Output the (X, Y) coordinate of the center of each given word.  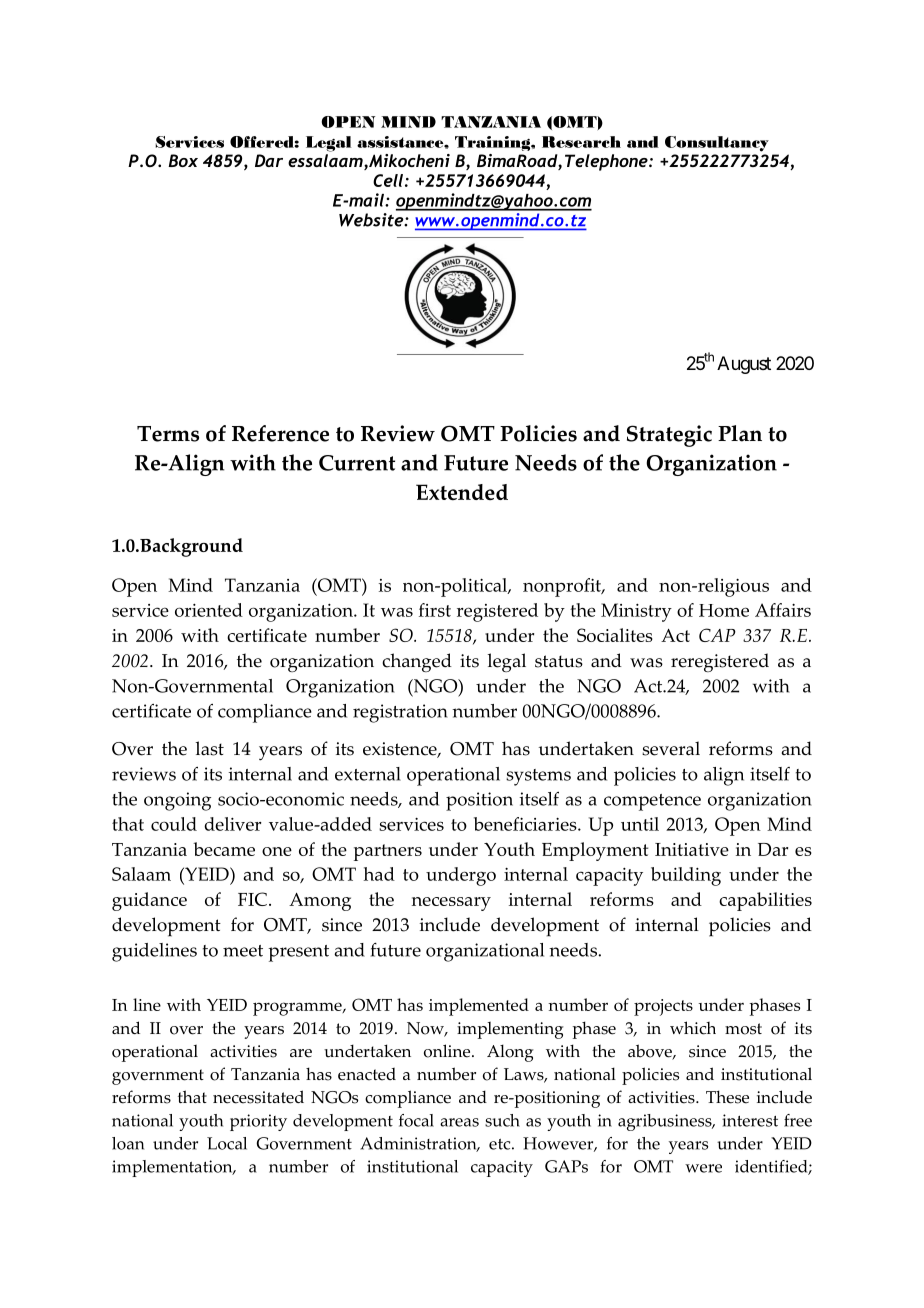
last (210, 748)
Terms (168, 434)
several (671, 748)
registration (400, 713)
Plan (740, 433)
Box (183, 160)
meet (243, 951)
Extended (462, 492)
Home (724, 610)
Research (581, 142)
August (744, 365)
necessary (451, 904)
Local (227, 1143)
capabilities (765, 901)
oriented (209, 610)
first (435, 610)
